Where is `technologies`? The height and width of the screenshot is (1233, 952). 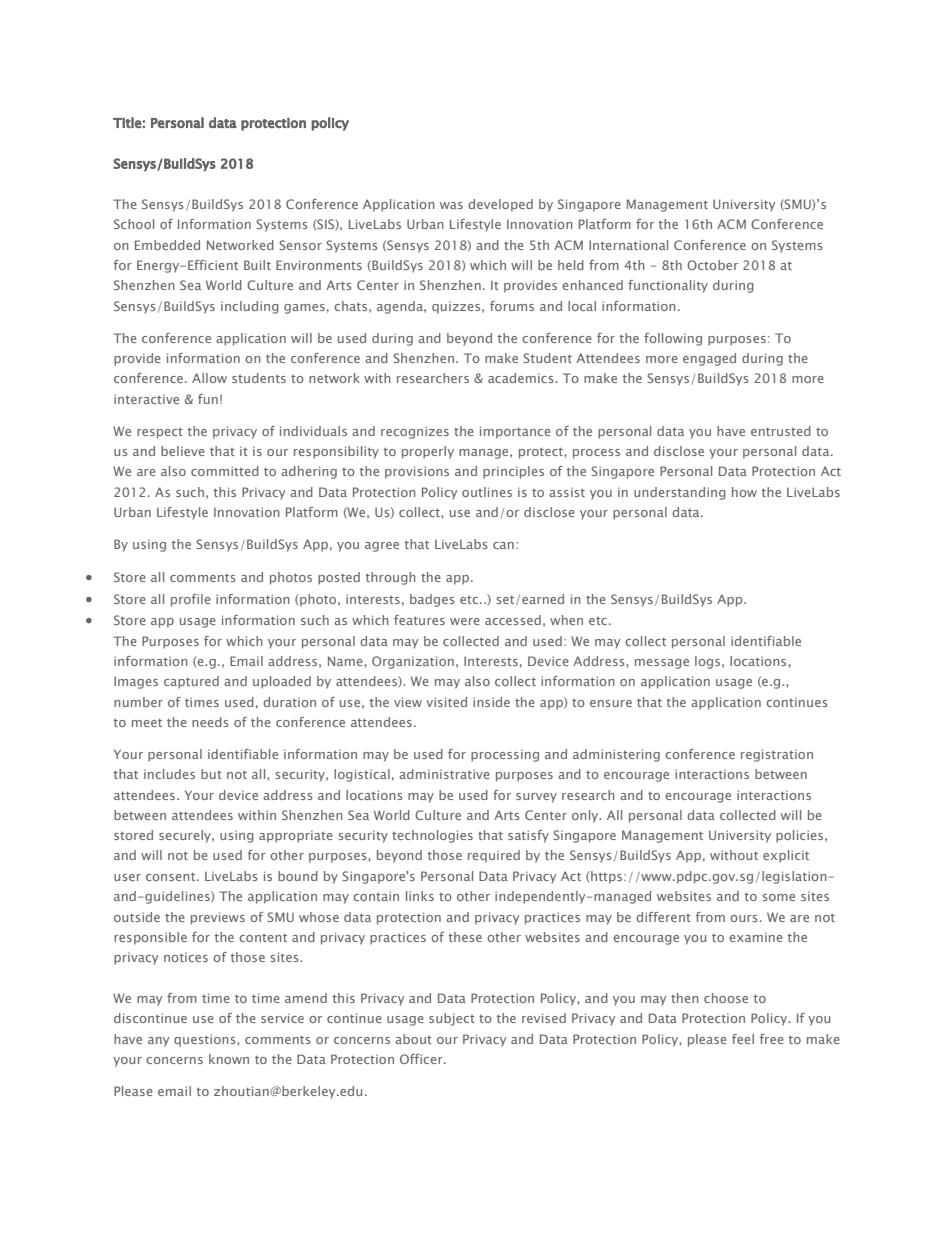
technologies is located at coordinates (432, 836).
